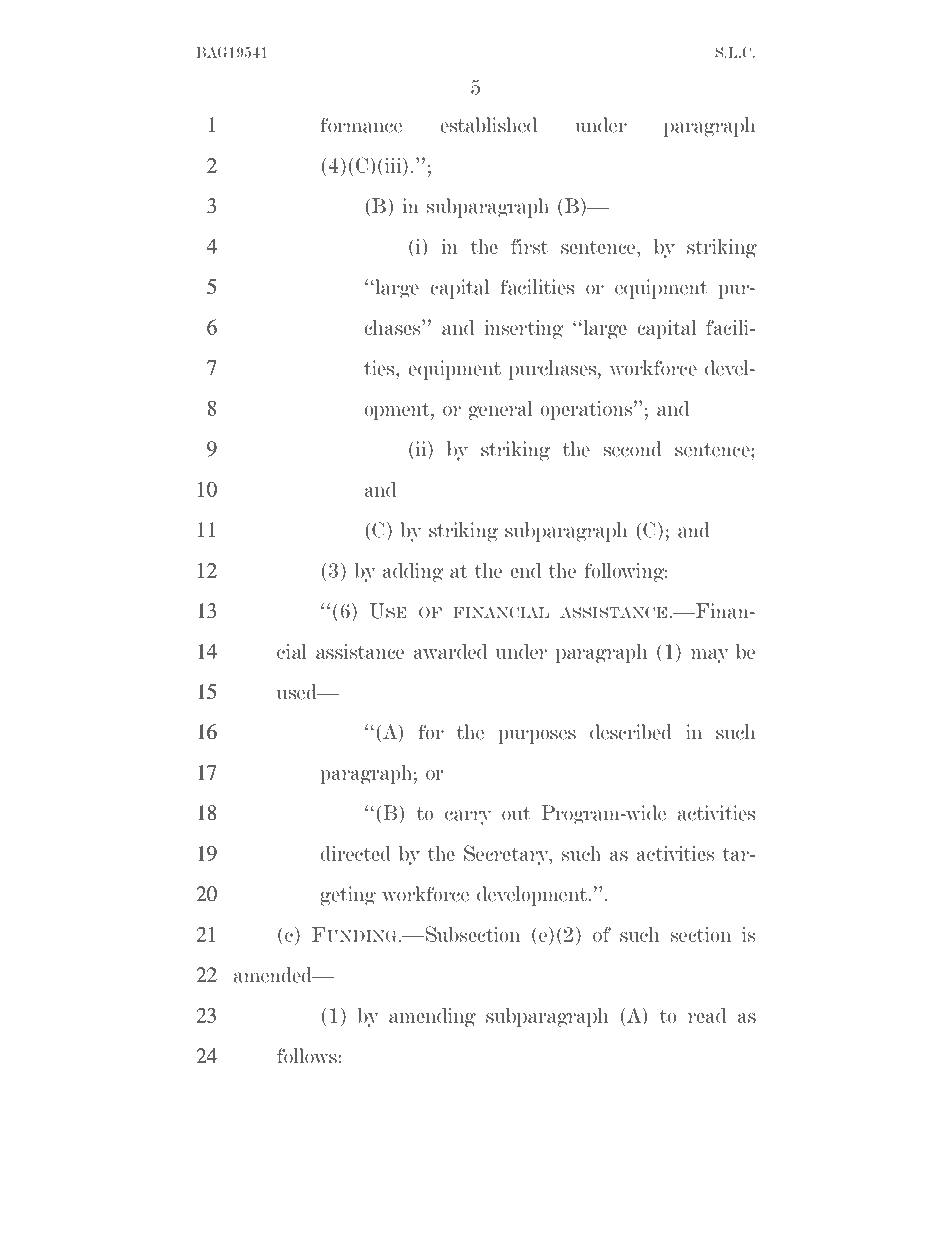  Describe the element at coordinates (707, 1015) in the screenshot. I see `read` at that location.
